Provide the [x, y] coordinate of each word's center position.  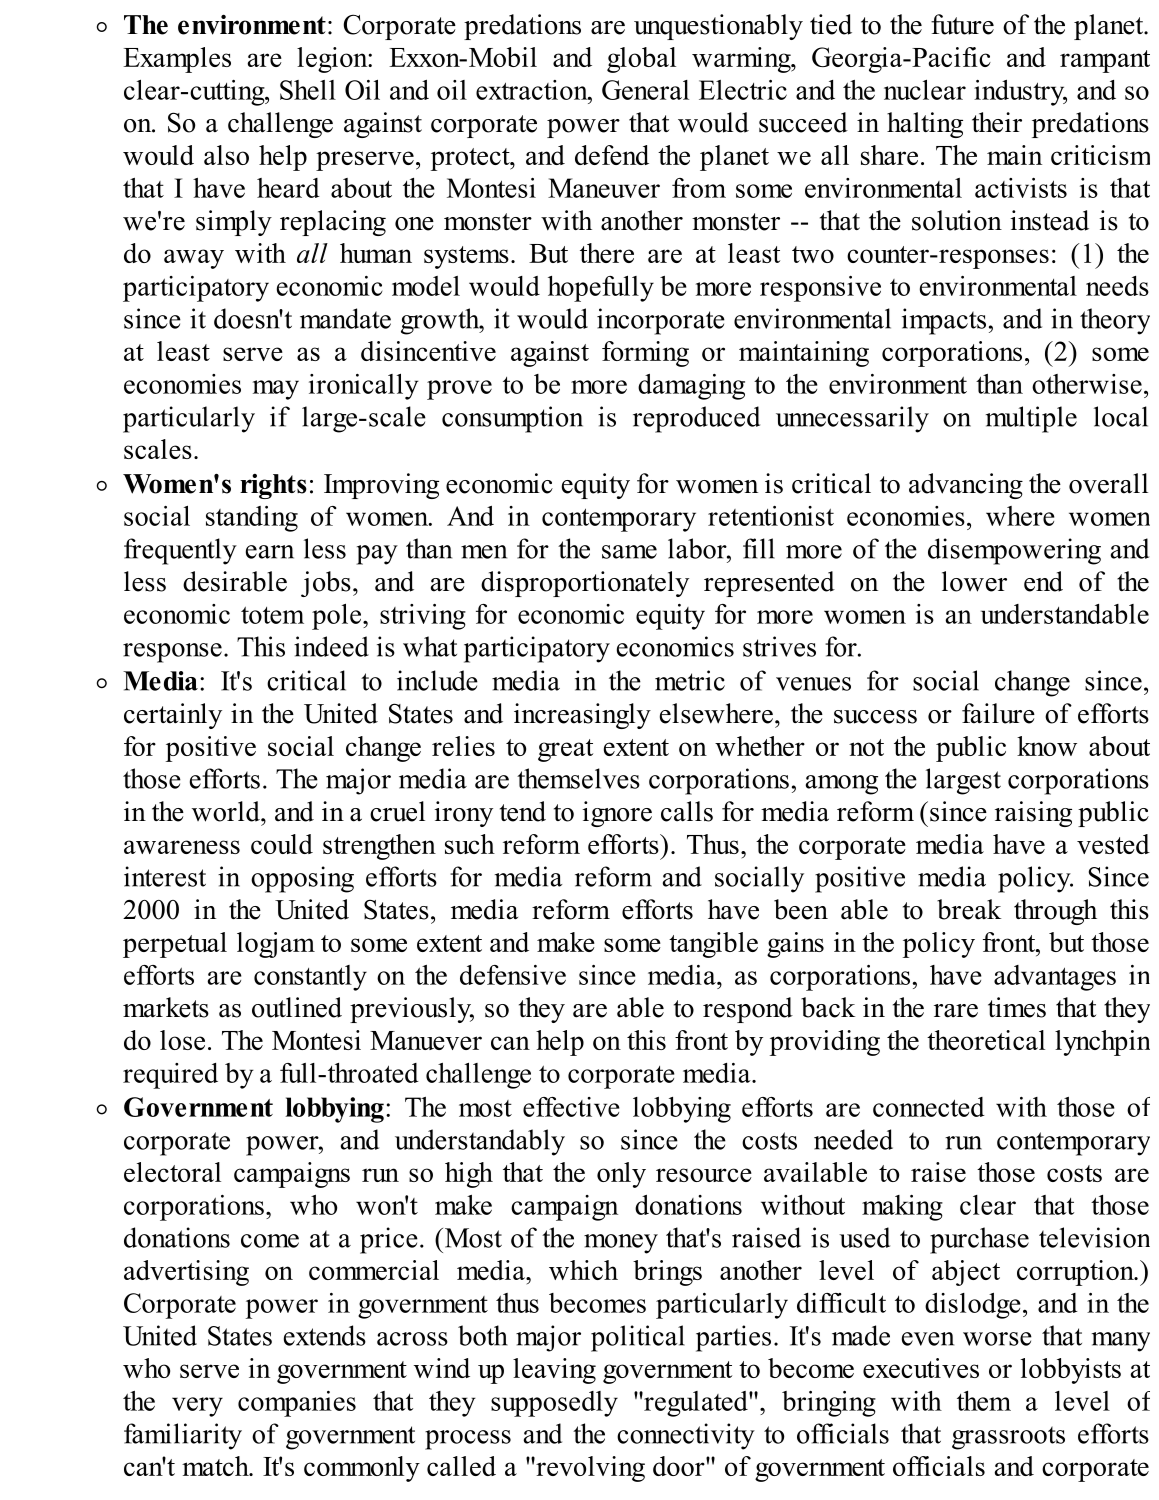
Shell [308, 90]
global [641, 60]
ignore [617, 814]
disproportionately [585, 584]
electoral [172, 1172]
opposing [302, 879]
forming [645, 354]
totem [272, 615]
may [276, 390]
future [962, 24]
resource [704, 1175]
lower [974, 581]
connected [929, 1107]
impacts [944, 321]
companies [297, 1404]
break [969, 909]
